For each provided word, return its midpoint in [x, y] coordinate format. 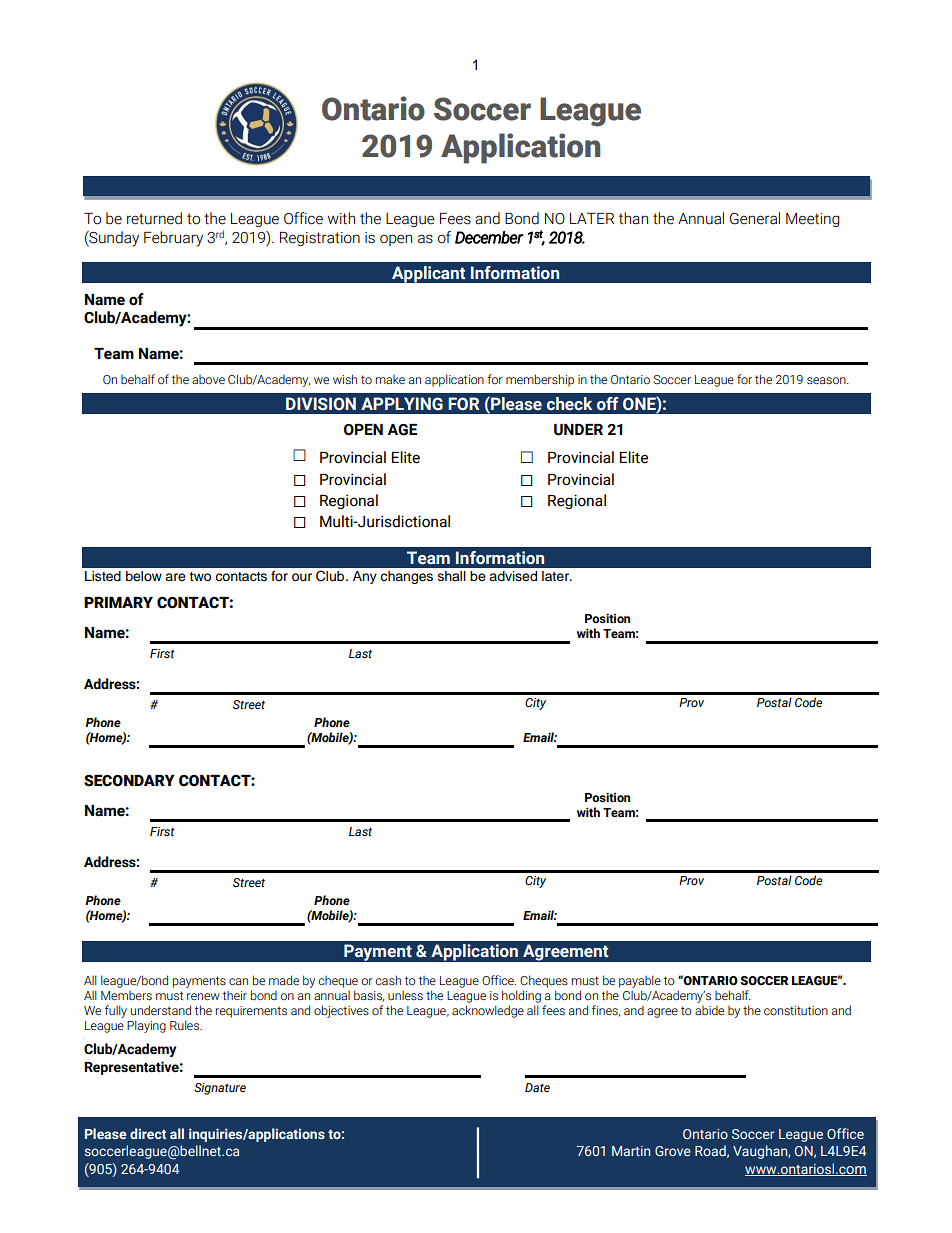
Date [537, 1087]
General [755, 218]
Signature [220, 1089]
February [173, 239]
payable [640, 981]
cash [388, 980]
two [200, 576]
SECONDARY [129, 781]
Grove [673, 1151]
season [827, 381]
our [302, 577]
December [489, 237]
